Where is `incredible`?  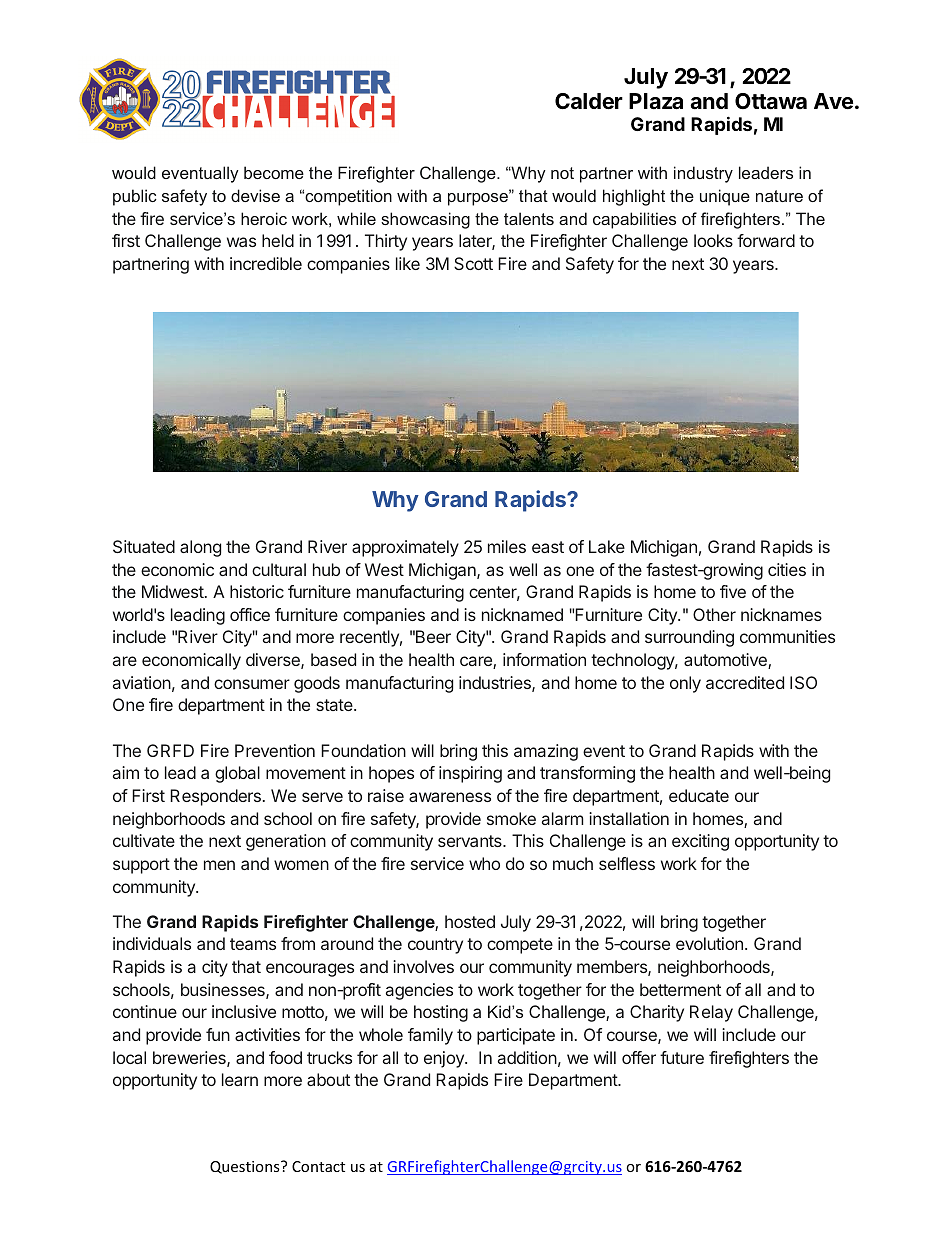
incredible is located at coordinates (266, 263).
